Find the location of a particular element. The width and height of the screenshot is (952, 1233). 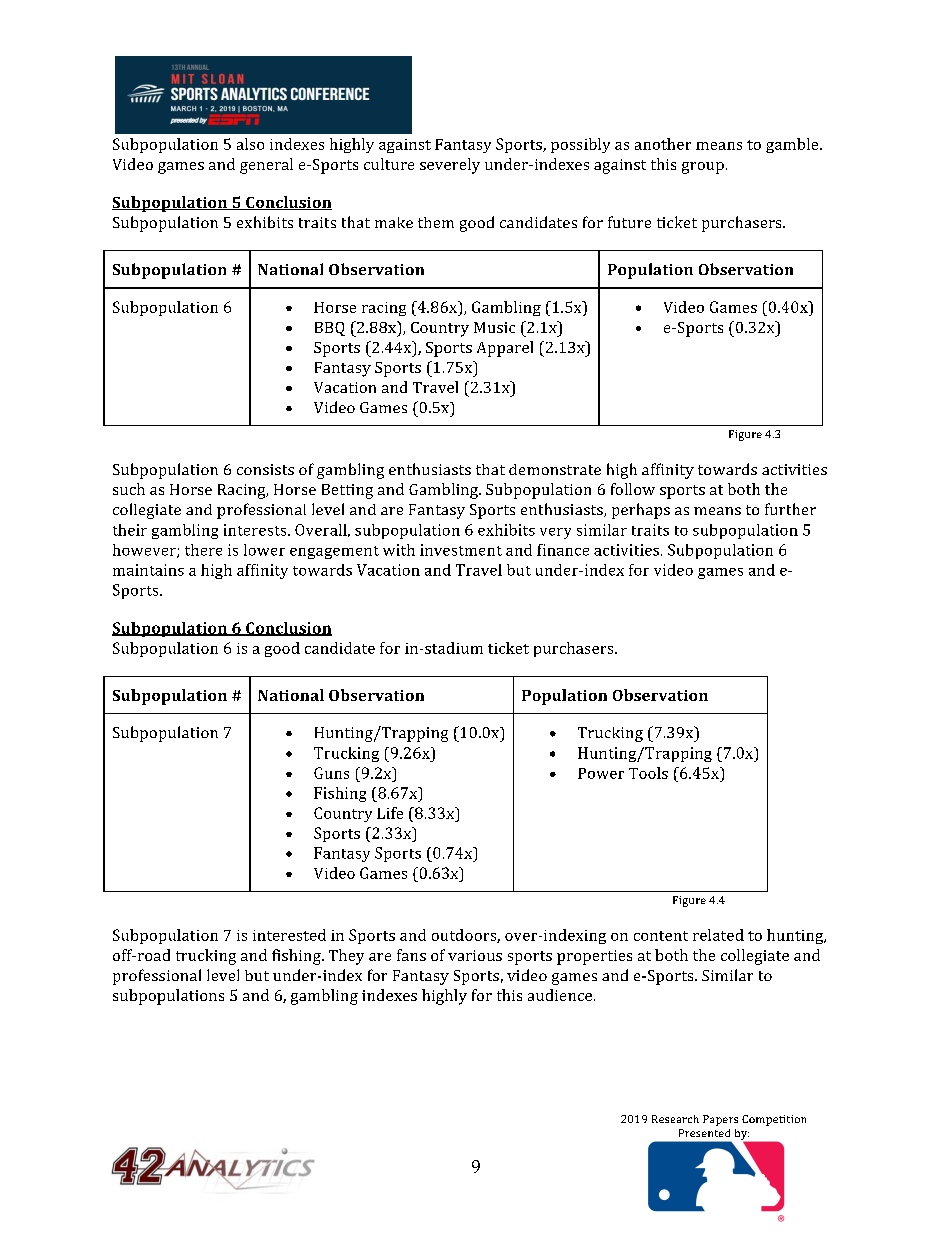

severely is located at coordinates (450, 166).
